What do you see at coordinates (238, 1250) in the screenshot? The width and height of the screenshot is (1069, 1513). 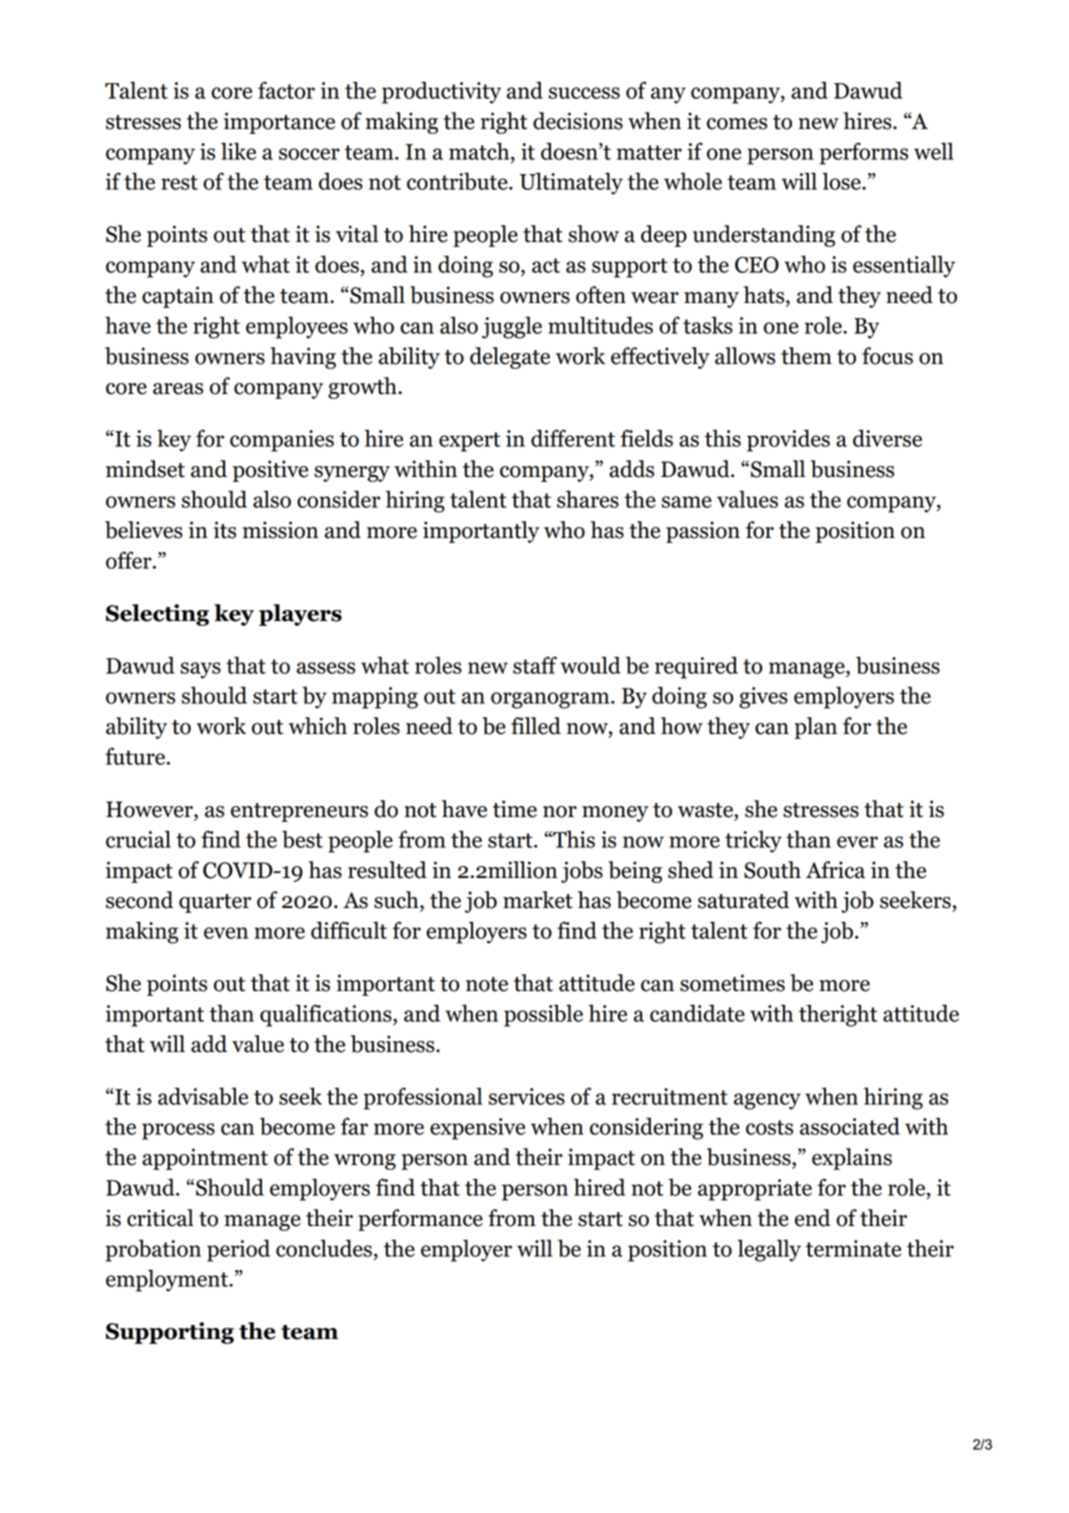 I see `period` at bounding box center [238, 1250].
